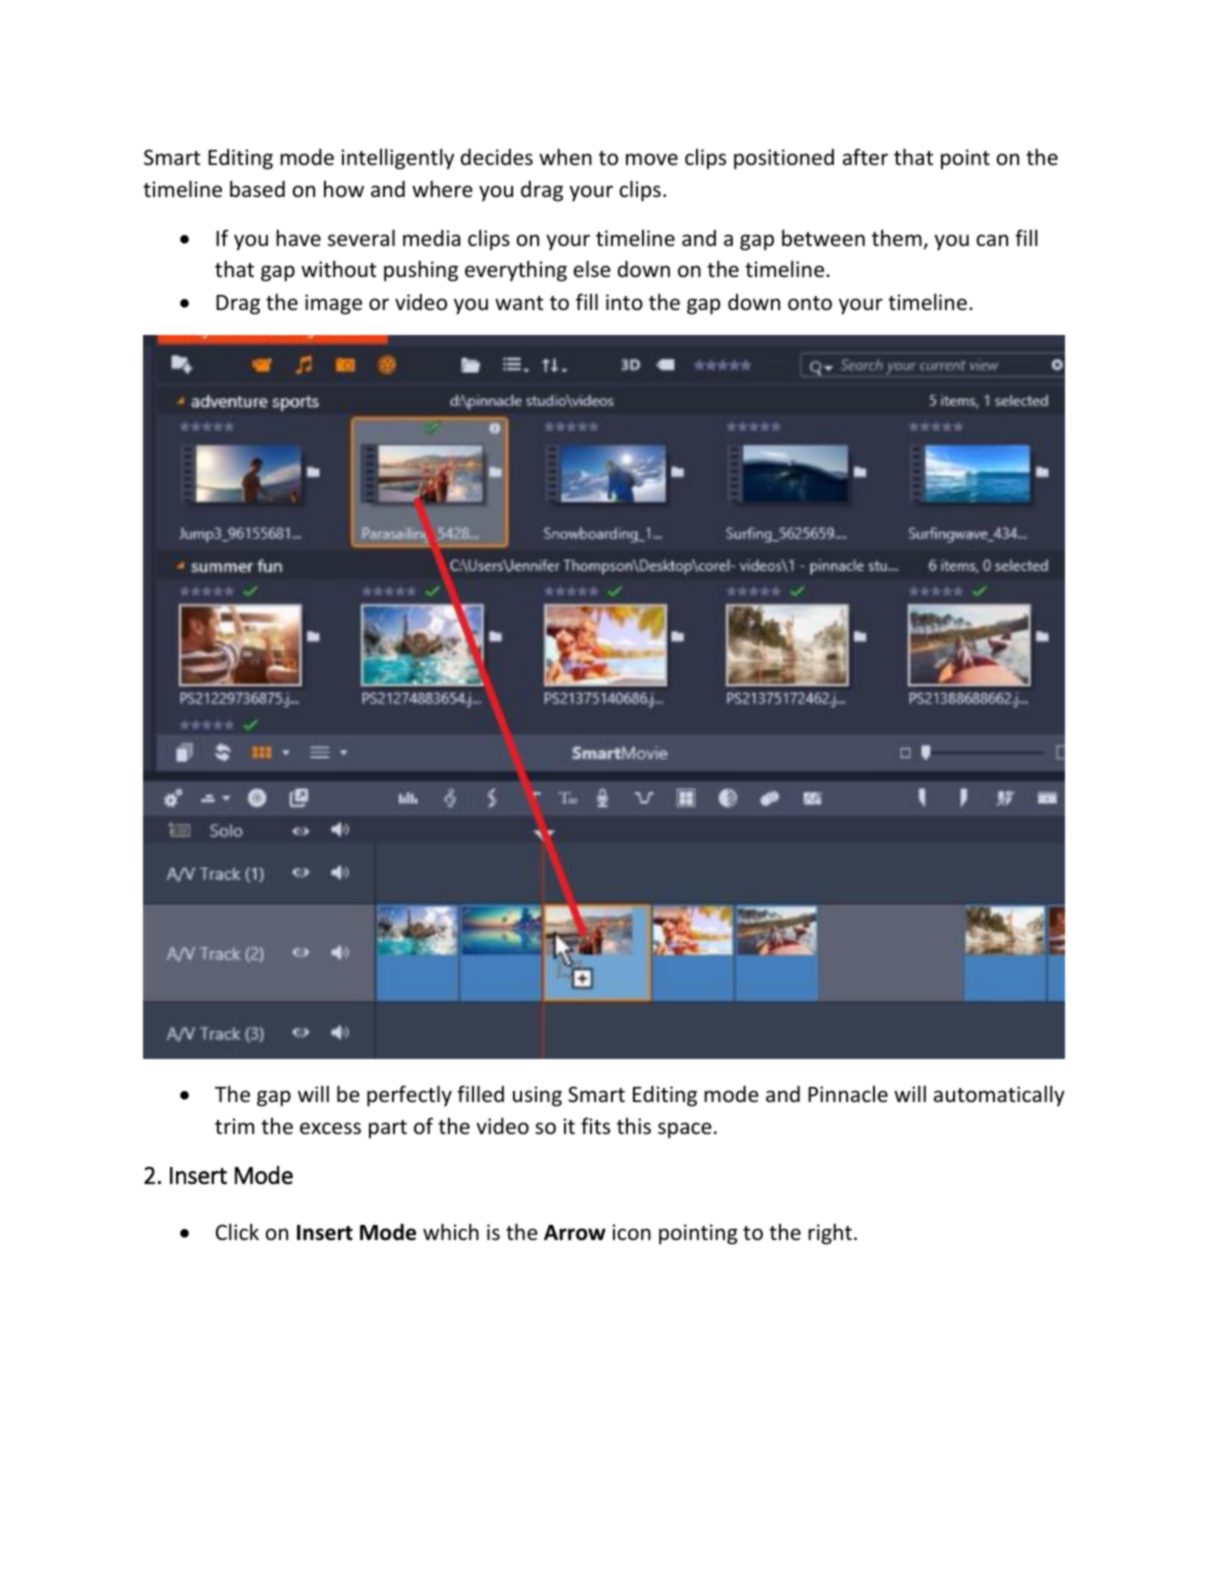 This document has width=1218, height=1576. I want to click on icon, so click(632, 1232).
